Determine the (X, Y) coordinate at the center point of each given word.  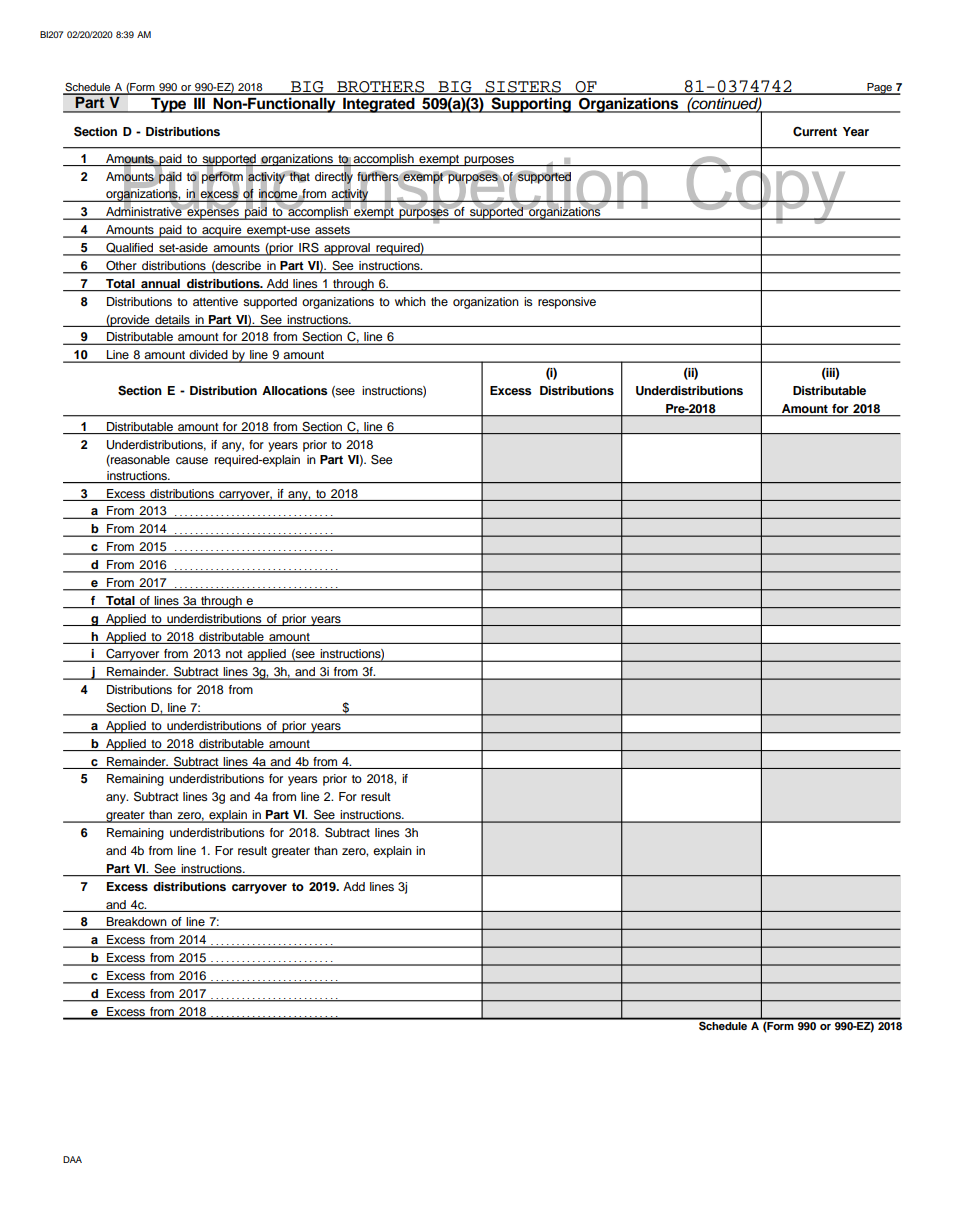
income (279, 195)
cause (192, 460)
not (234, 655)
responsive (567, 303)
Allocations (295, 390)
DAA (72, 1159)
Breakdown (137, 923)
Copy (766, 190)
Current (815, 131)
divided (208, 356)
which (410, 301)
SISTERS (523, 88)
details (172, 319)
